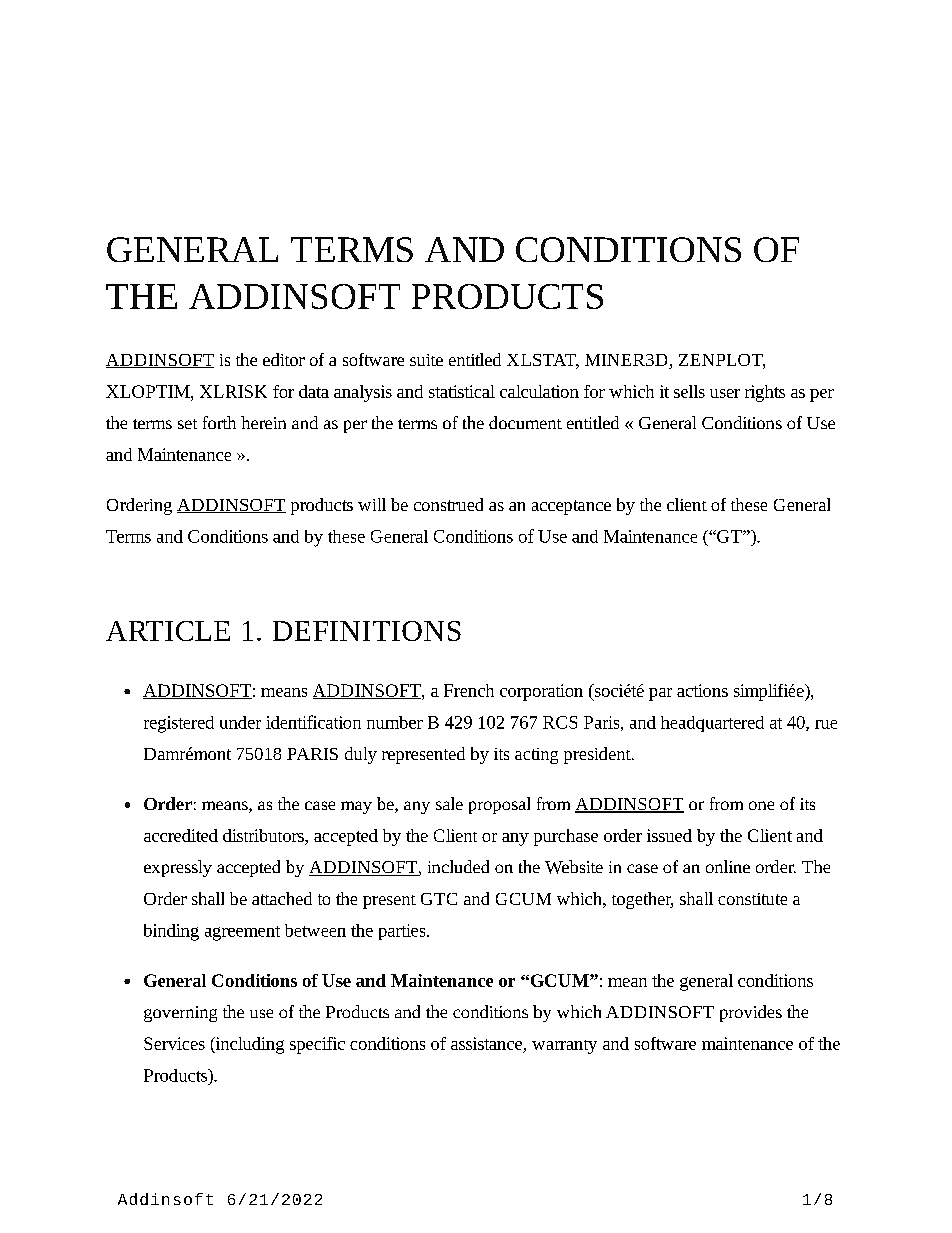 This screenshot has height=1233, width=952. What do you see at coordinates (284, 359) in the screenshot?
I see `editor` at bounding box center [284, 359].
